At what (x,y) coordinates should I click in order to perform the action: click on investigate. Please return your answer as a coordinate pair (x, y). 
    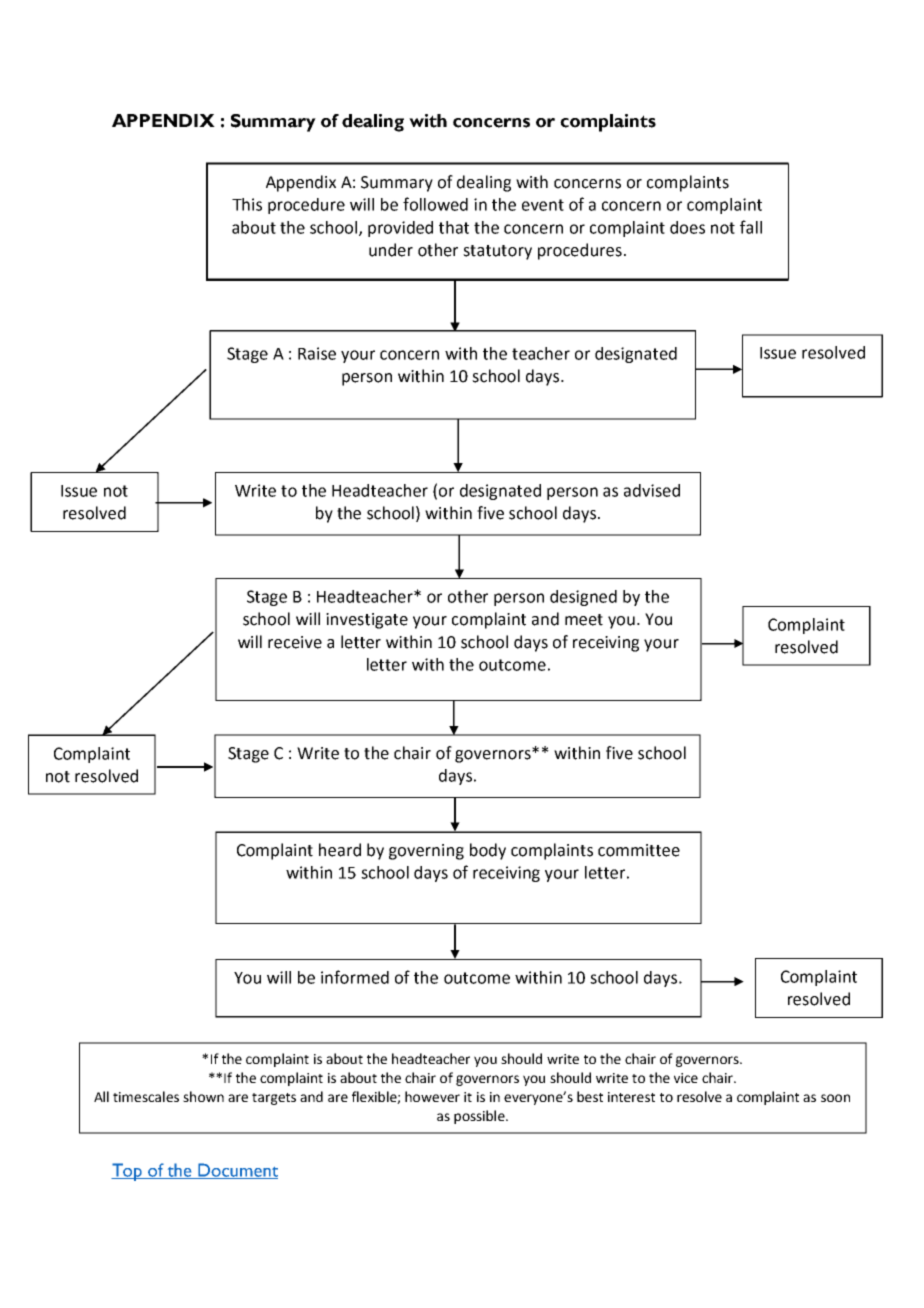
    Looking at the image, I should click on (367, 621).
